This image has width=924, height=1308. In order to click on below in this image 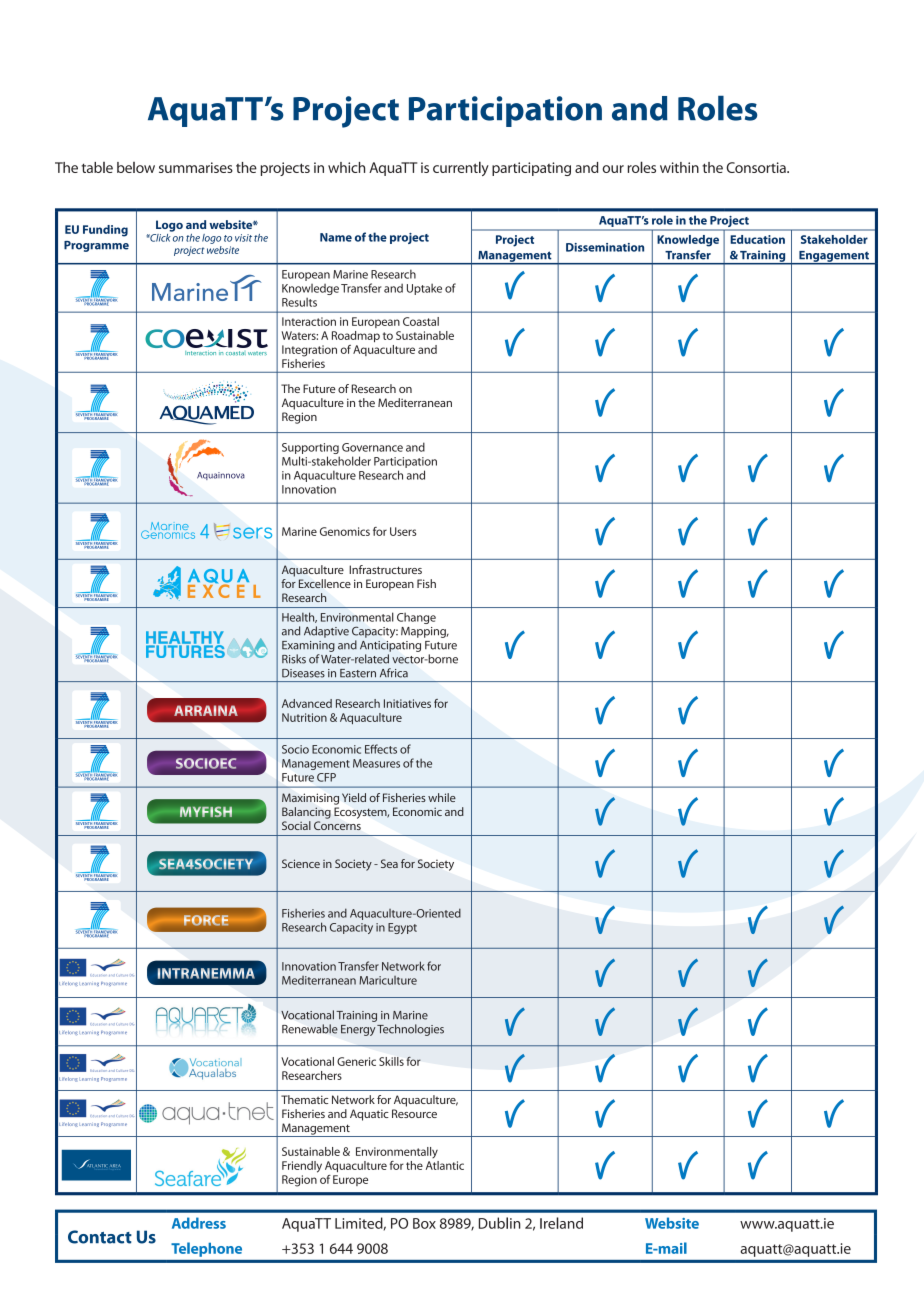, I will do `click(136, 167)`.
